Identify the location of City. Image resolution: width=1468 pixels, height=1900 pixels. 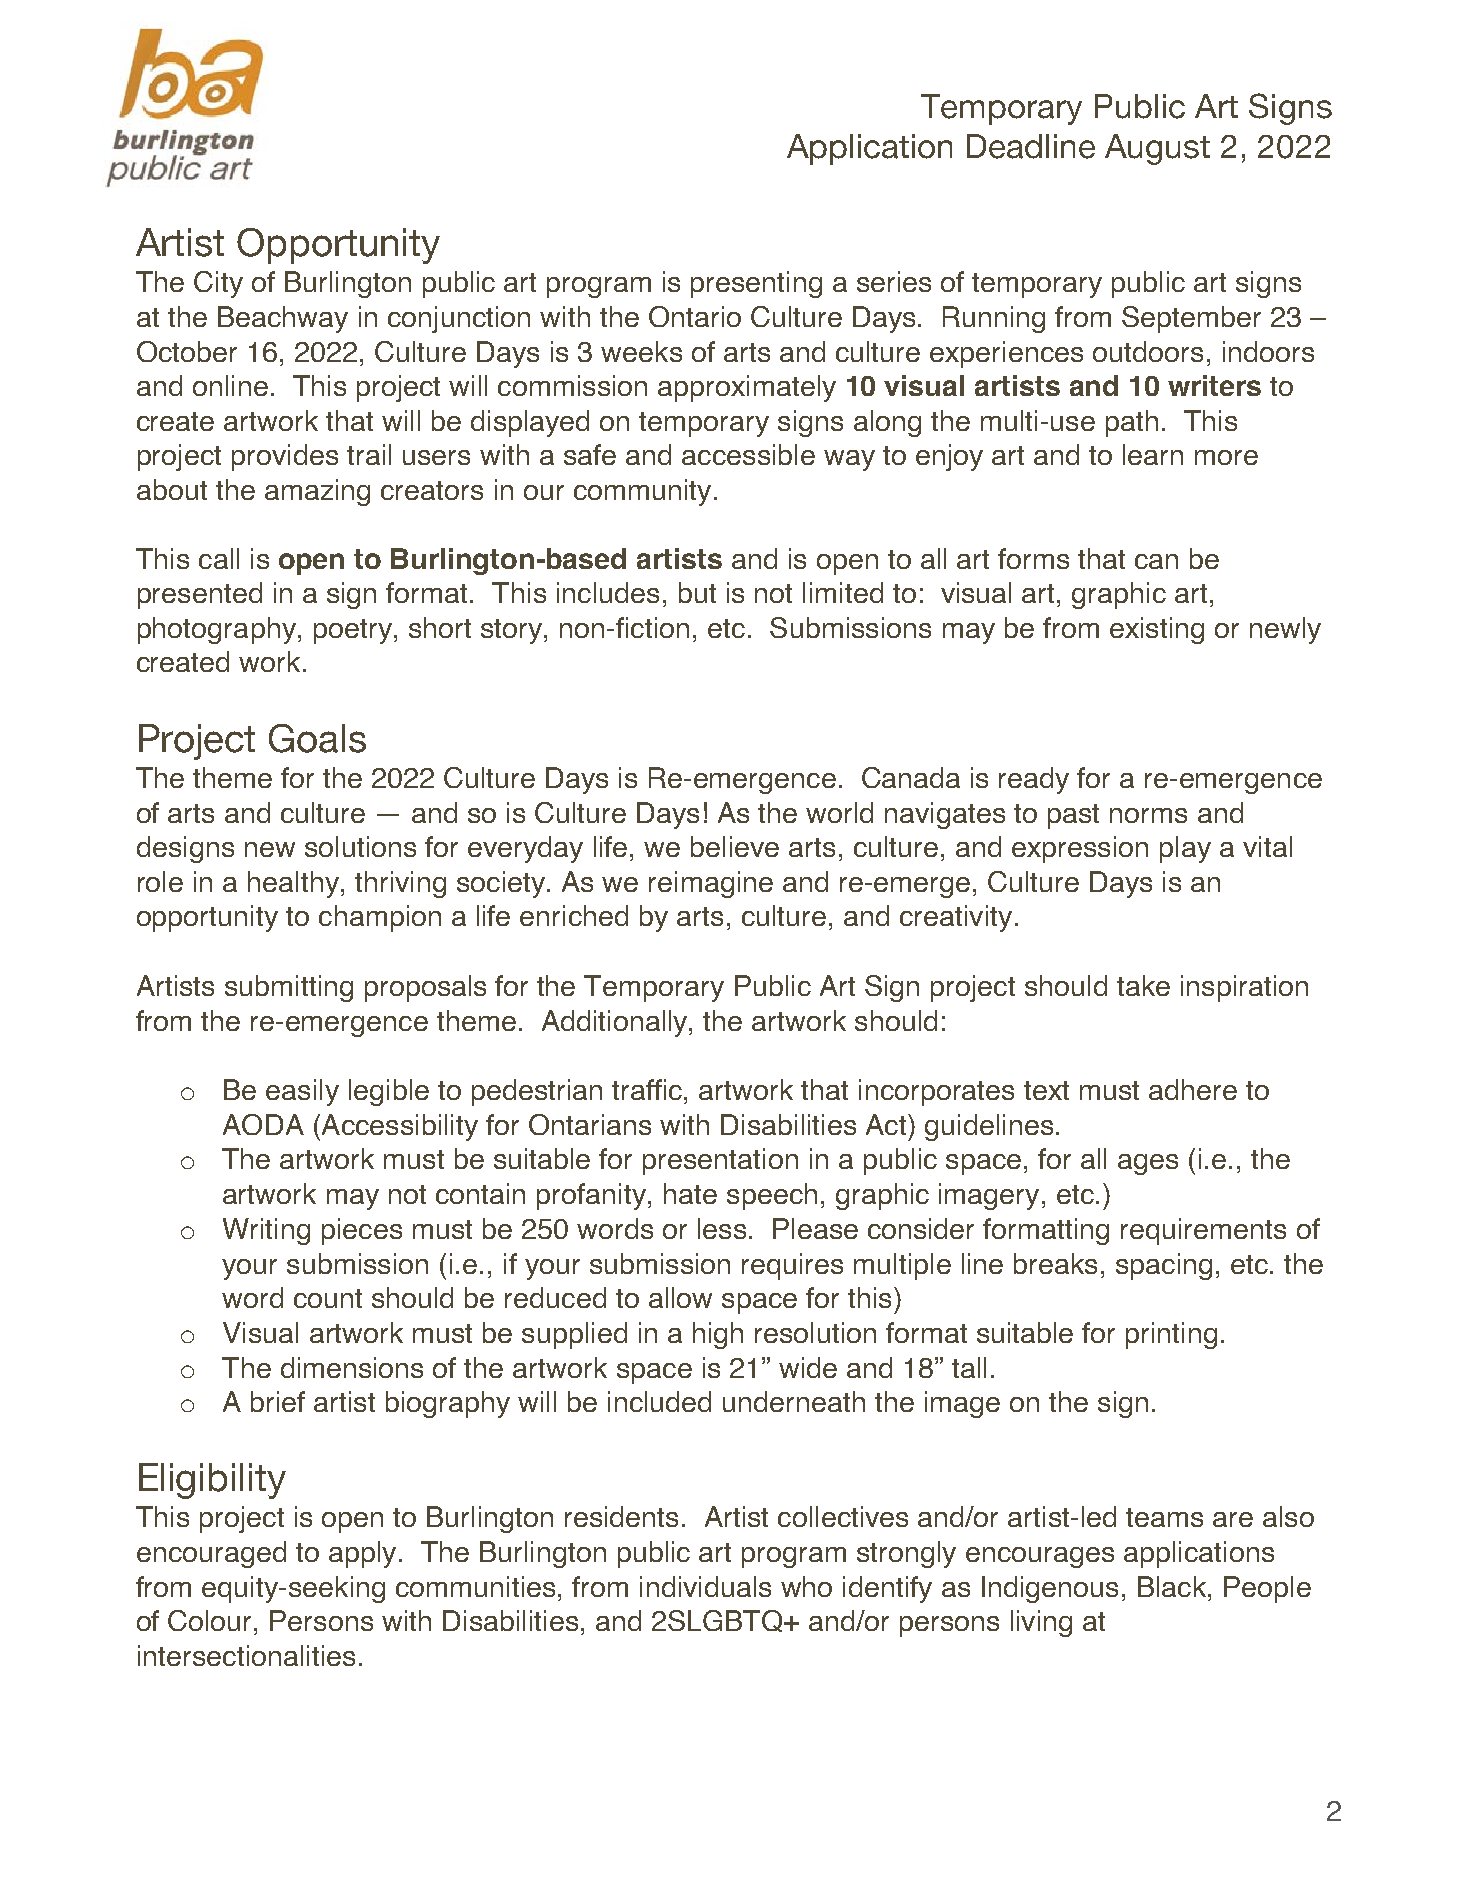
(218, 284).
